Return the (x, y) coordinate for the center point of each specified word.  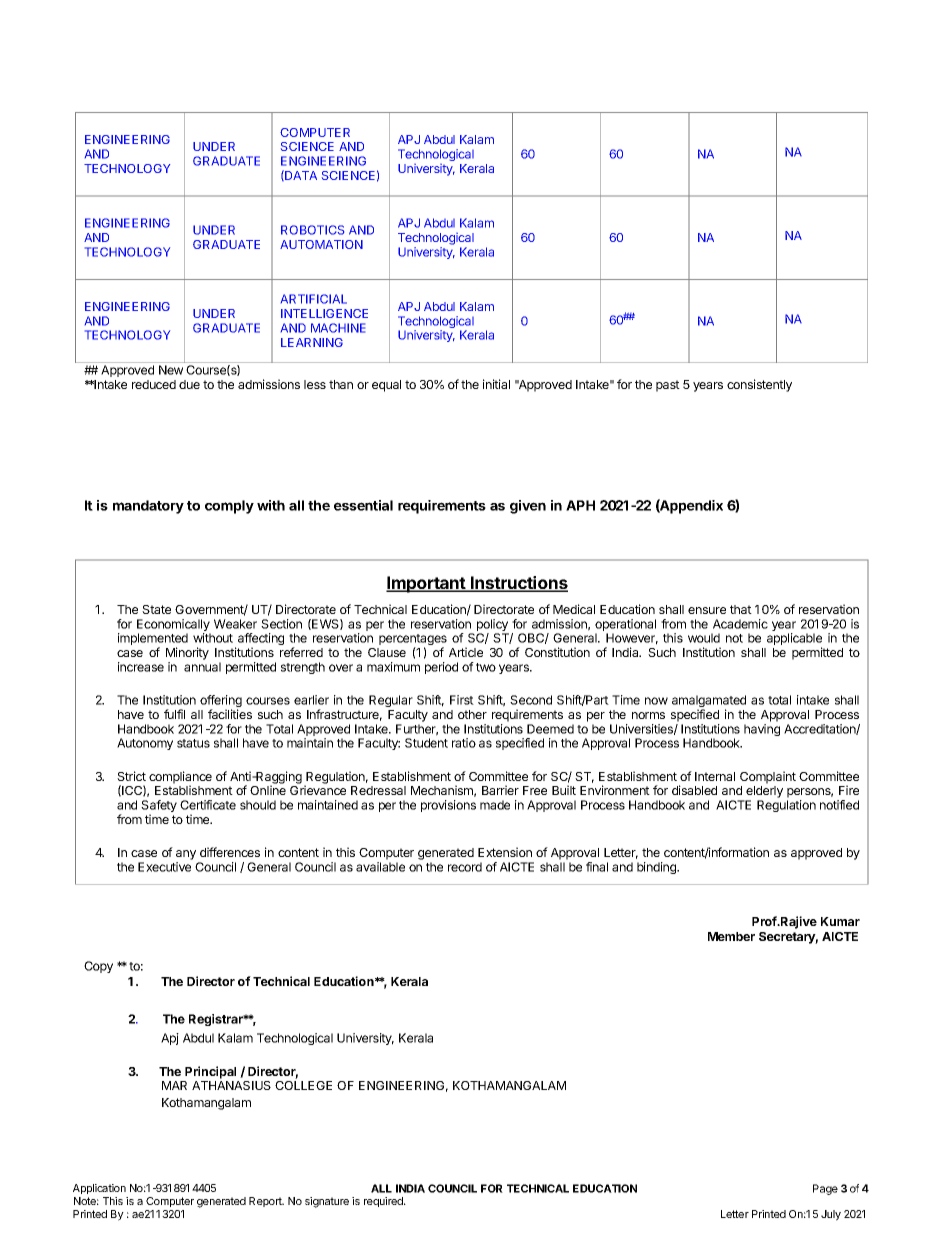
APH (580, 505)
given (528, 507)
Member (731, 936)
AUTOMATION (321, 244)
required (384, 1202)
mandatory (148, 507)
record (465, 867)
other (472, 714)
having (762, 730)
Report (266, 1202)
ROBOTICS (312, 230)
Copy (98, 967)
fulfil (174, 714)
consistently (759, 385)
